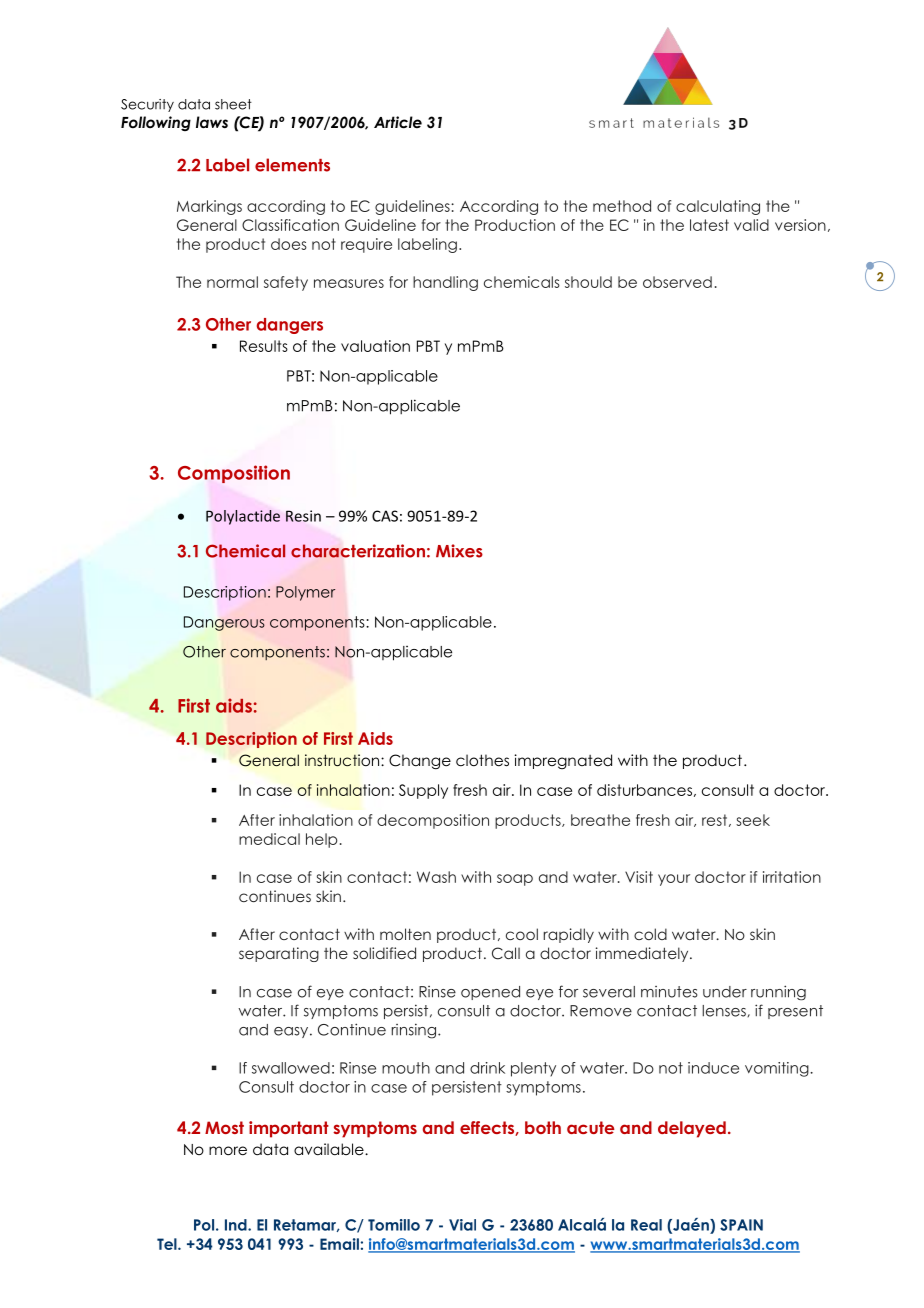  What do you see at coordinates (718, 207) in the image?
I see `calculating` at bounding box center [718, 207].
